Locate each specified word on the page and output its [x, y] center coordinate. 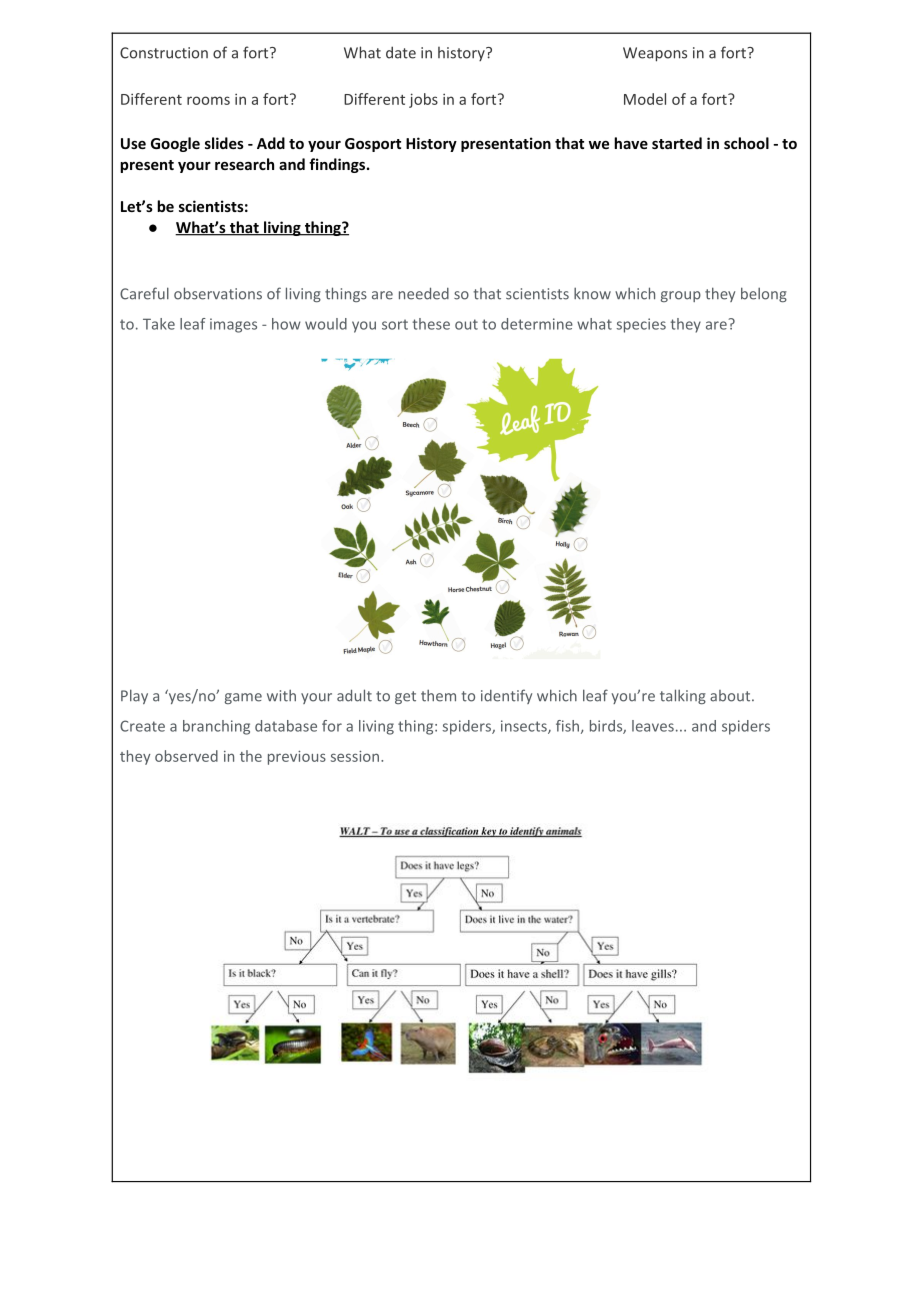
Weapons [655, 54]
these [431, 324]
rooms [208, 100]
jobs [423, 100]
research [244, 164]
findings [338, 165]
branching [216, 727]
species [641, 325]
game [243, 698]
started [677, 143]
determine [537, 324]
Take [159, 324]
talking [683, 696]
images [233, 325]
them [438, 695]
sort [395, 324]
